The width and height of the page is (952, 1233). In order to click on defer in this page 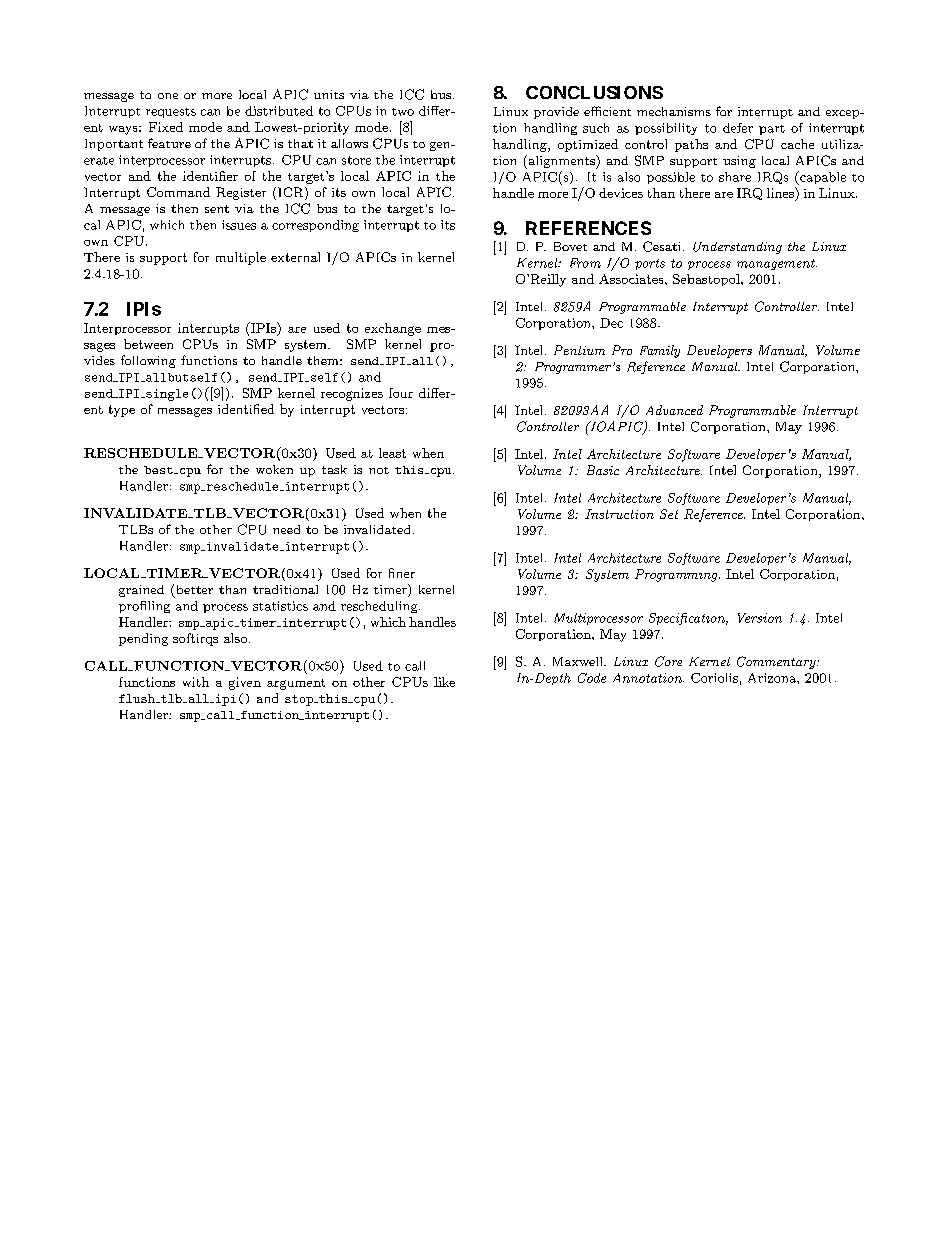, I will do `click(738, 128)`.
